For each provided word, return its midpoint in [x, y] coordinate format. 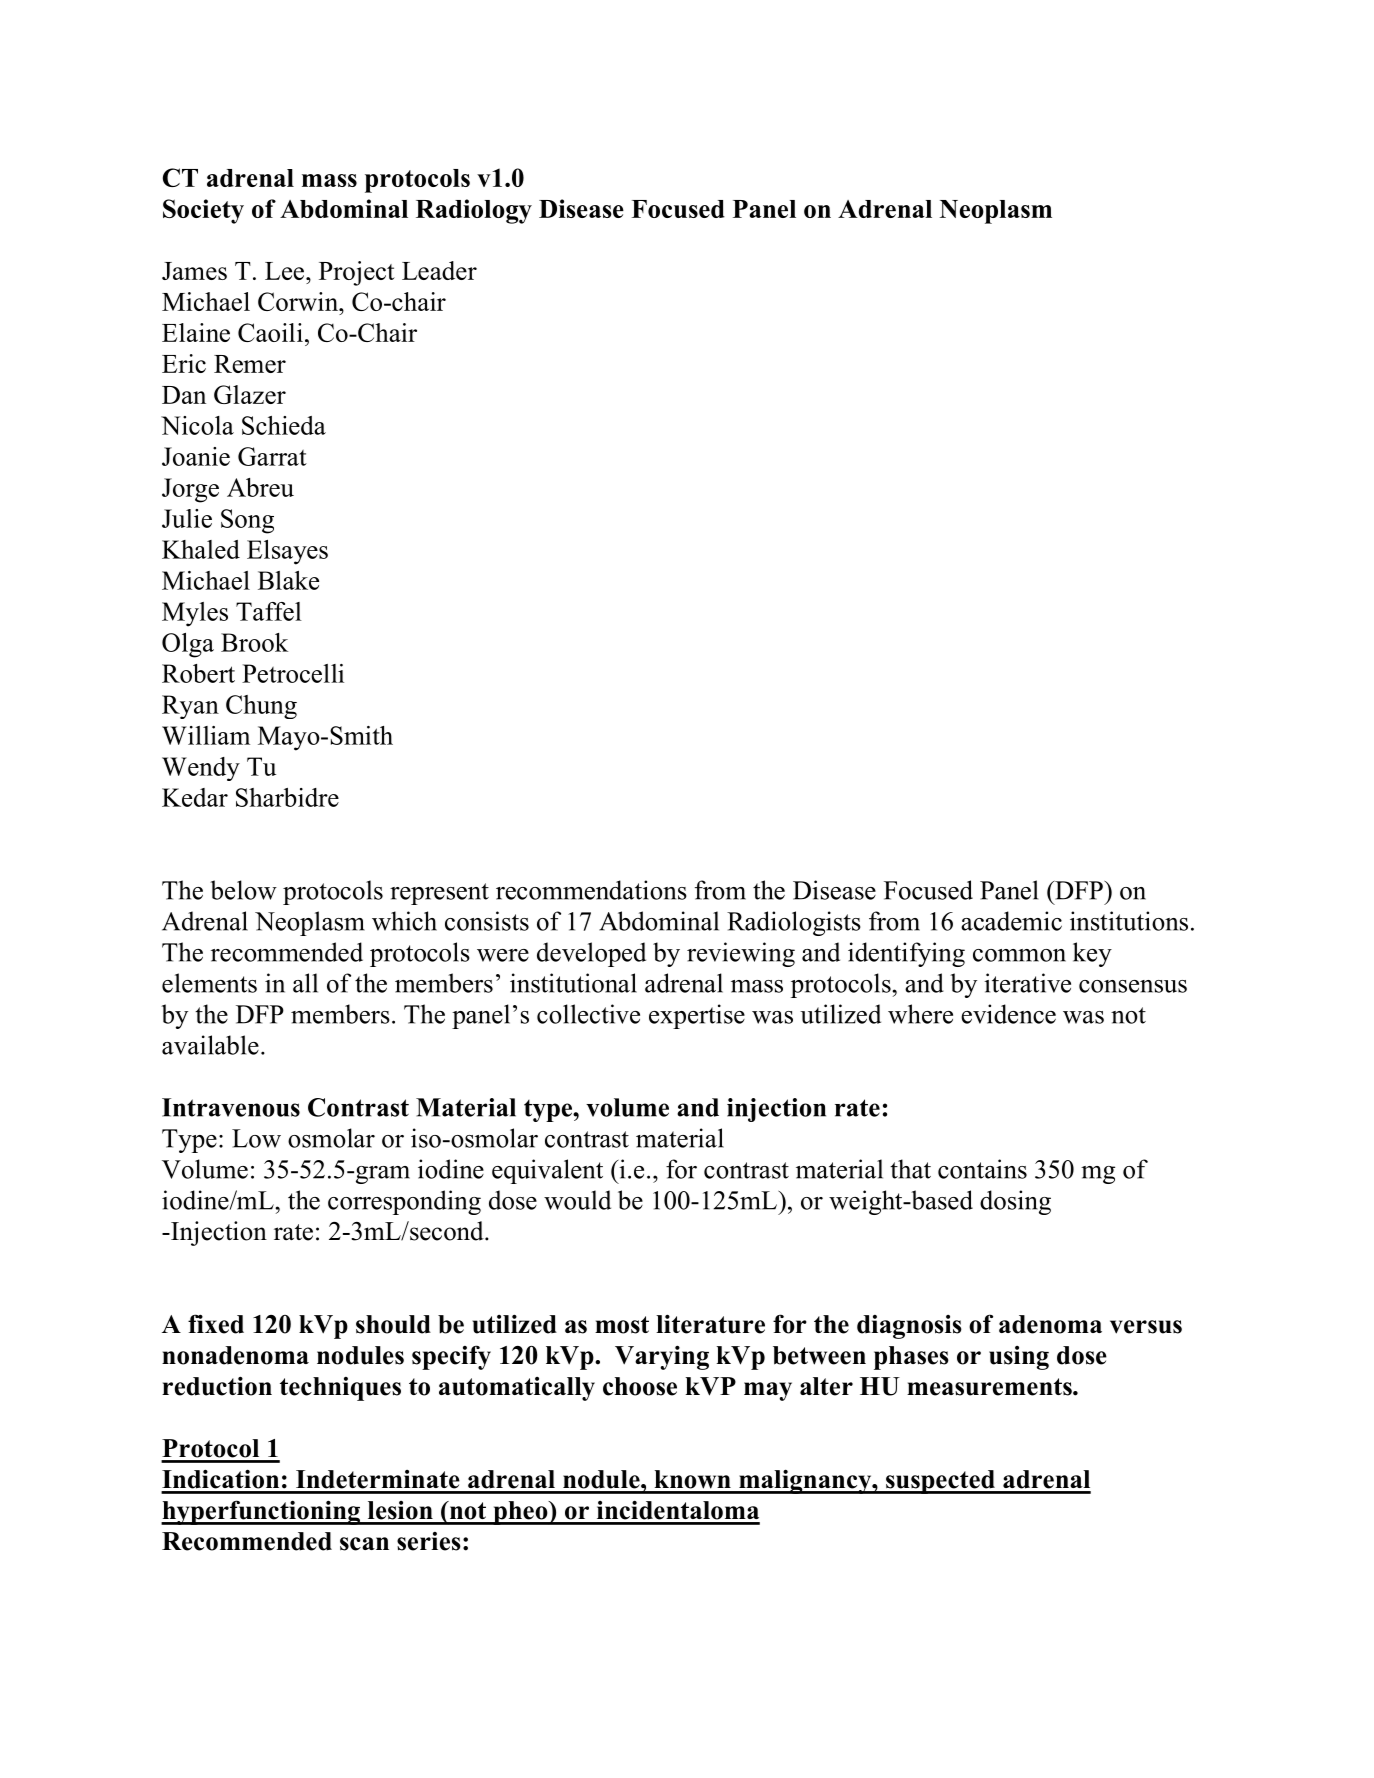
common [1019, 955]
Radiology [474, 211]
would [577, 1200]
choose [640, 1386]
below [243, 890]
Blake [288, 580]
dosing [1015, 1202]
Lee [284, 271]
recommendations [591, 890]
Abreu [260, 487]
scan [364, 1544]
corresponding [404, 1202]
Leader [439, 270]
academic [1011, 921]
